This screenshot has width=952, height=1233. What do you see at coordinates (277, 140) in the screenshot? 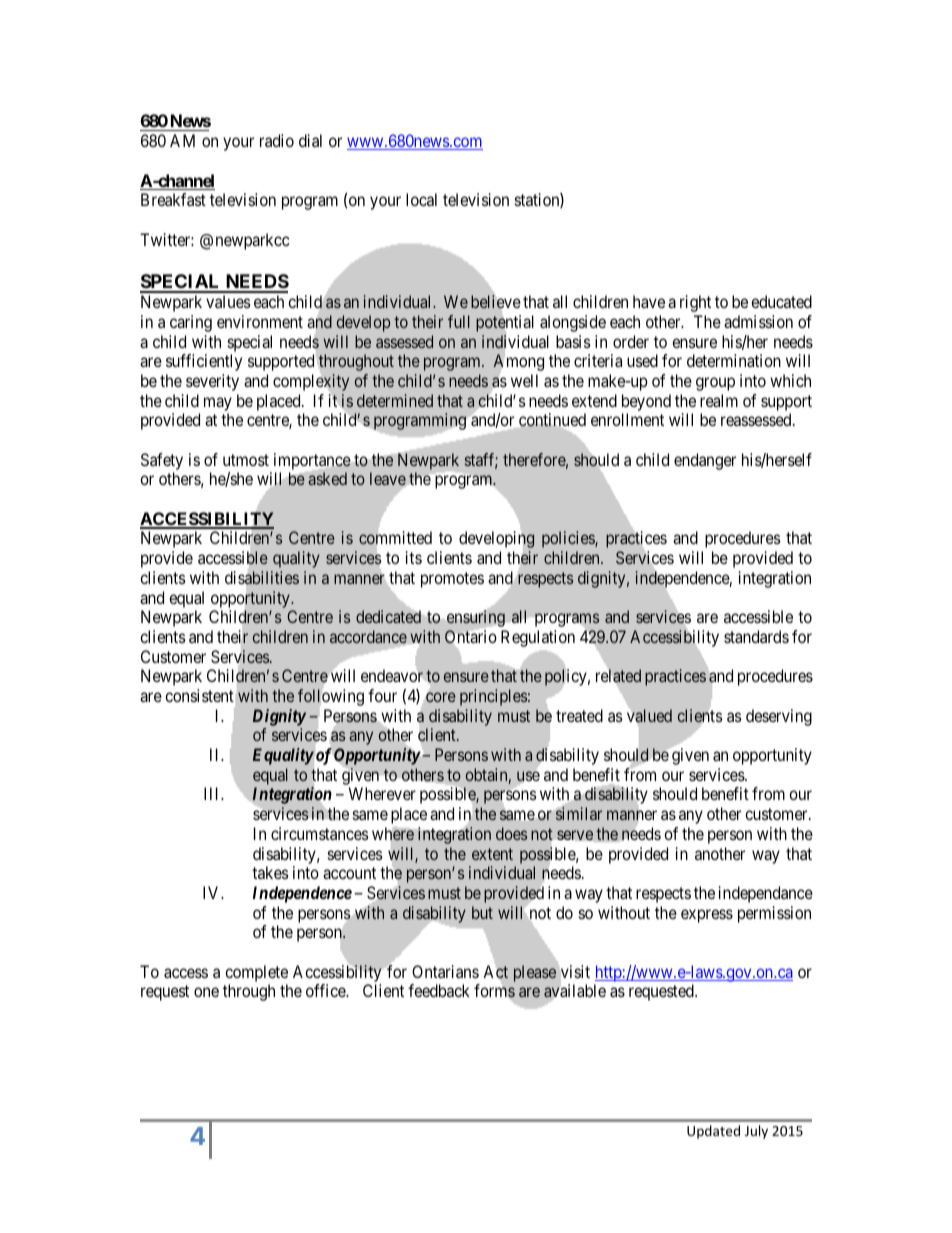
I see `radio` at bounding box center [277, 140].
